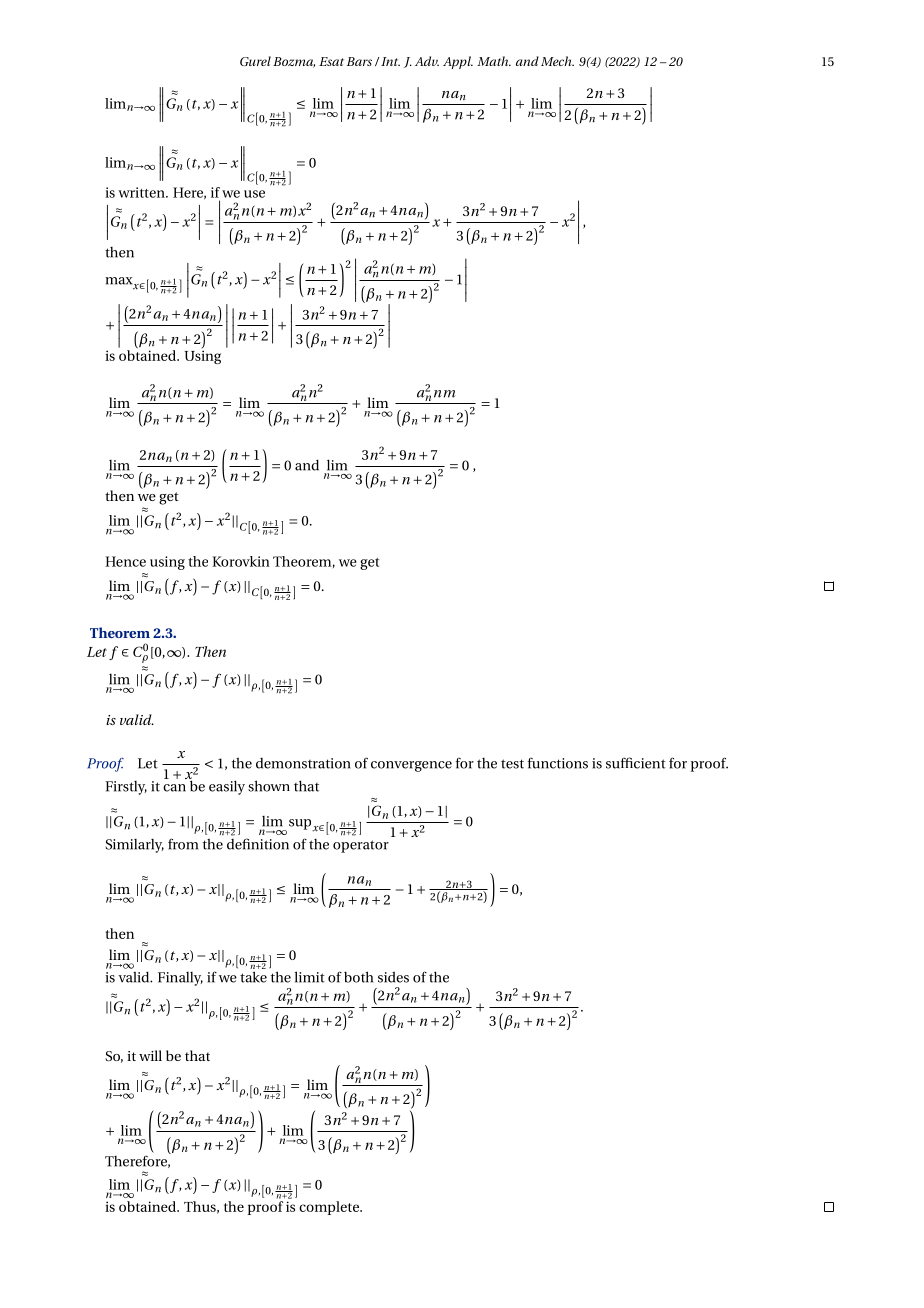 This image has width=924, height=1308. What do you see at coordinates (254, 194) in the image?
I see `use` at bounding box center [254, 194].
